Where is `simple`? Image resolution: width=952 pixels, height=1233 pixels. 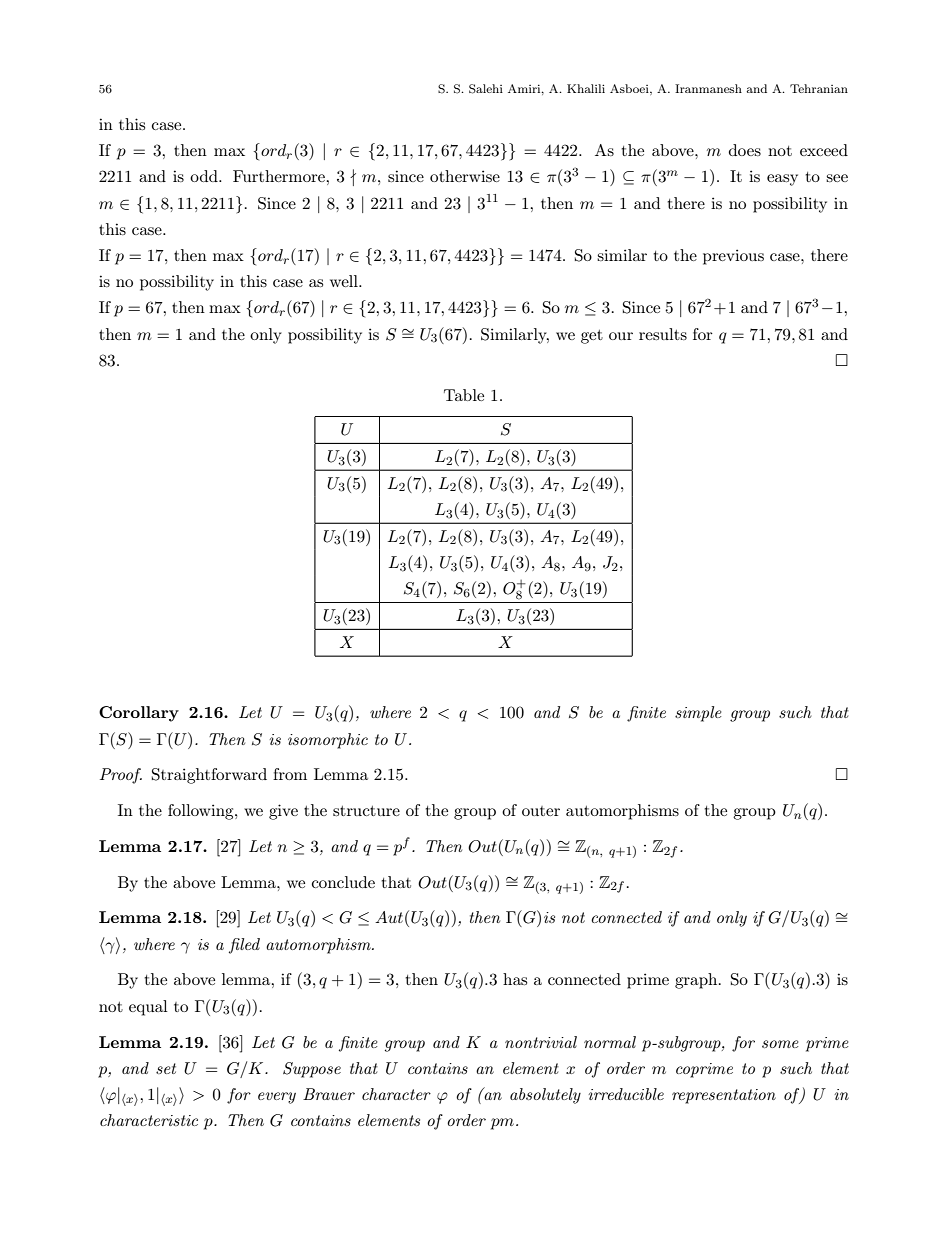
simple is located at coordinates (698, 714).
